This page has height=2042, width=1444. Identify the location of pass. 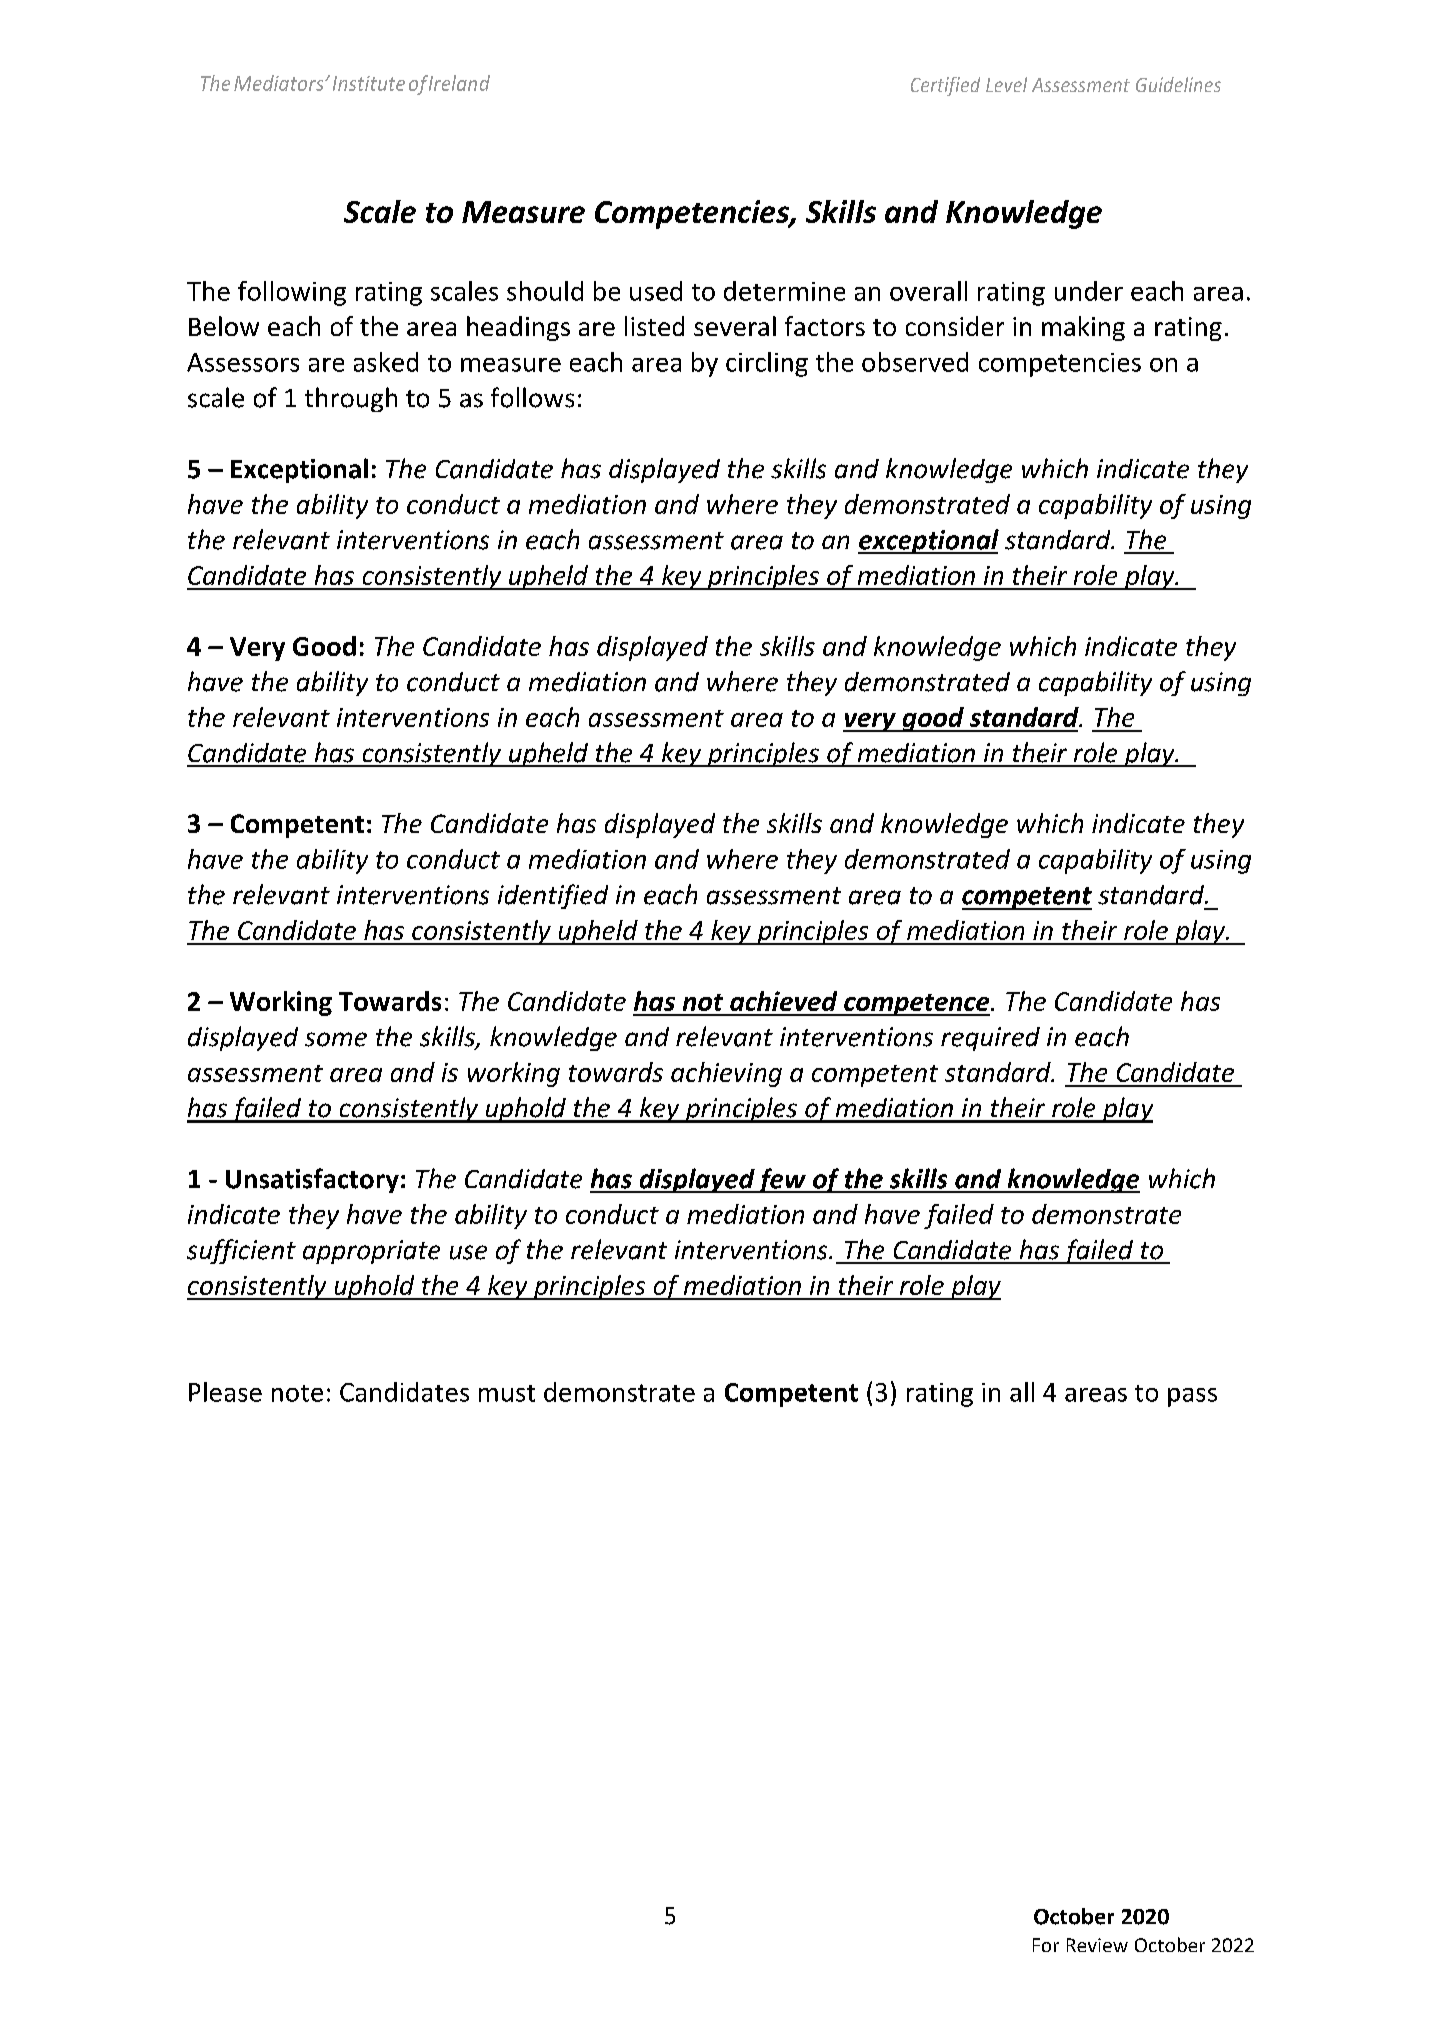
(1192, 1397).
